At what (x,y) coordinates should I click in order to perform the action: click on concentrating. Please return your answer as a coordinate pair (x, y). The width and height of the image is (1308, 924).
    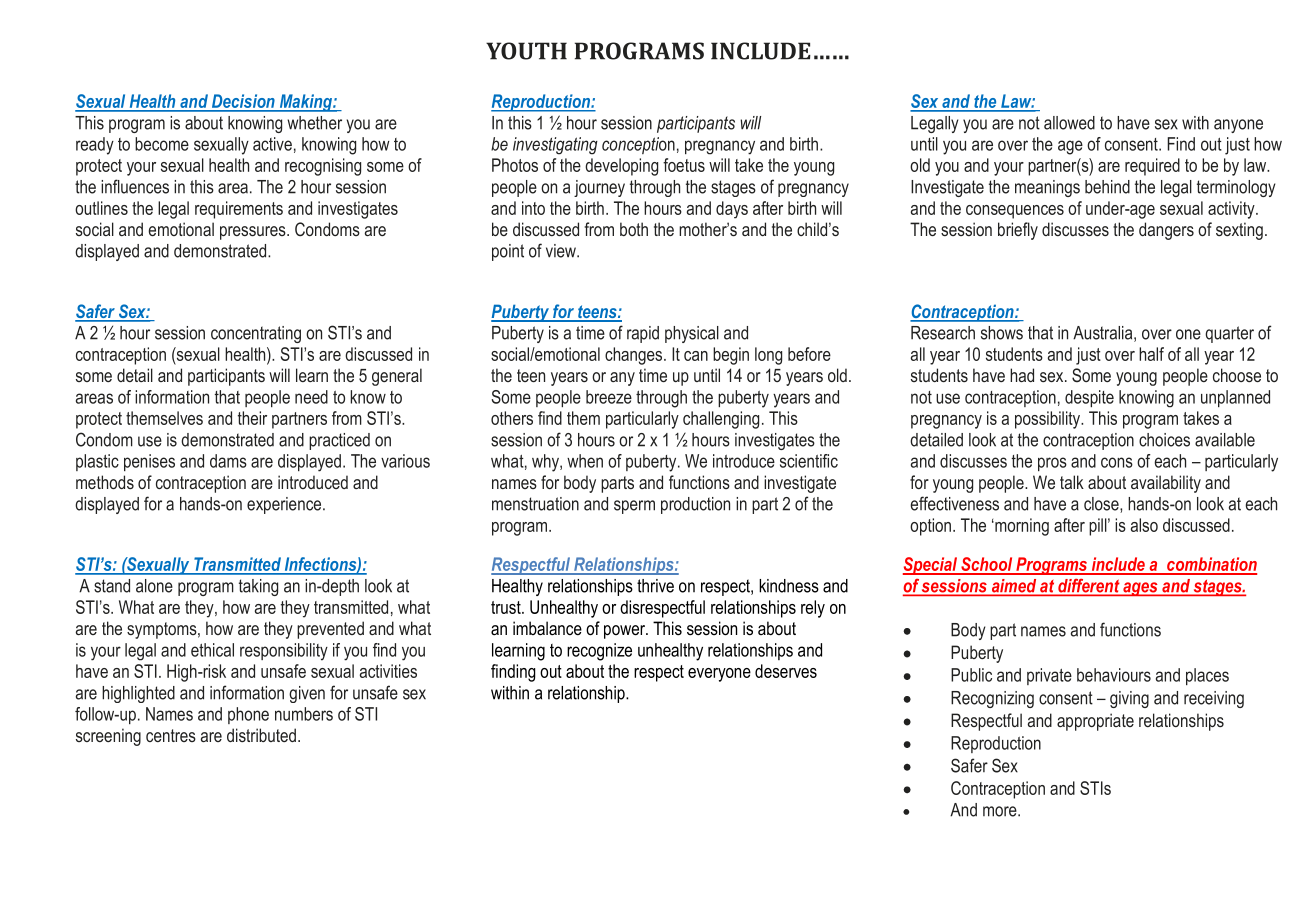
    Looking at the image, I should click on (256, 334).
